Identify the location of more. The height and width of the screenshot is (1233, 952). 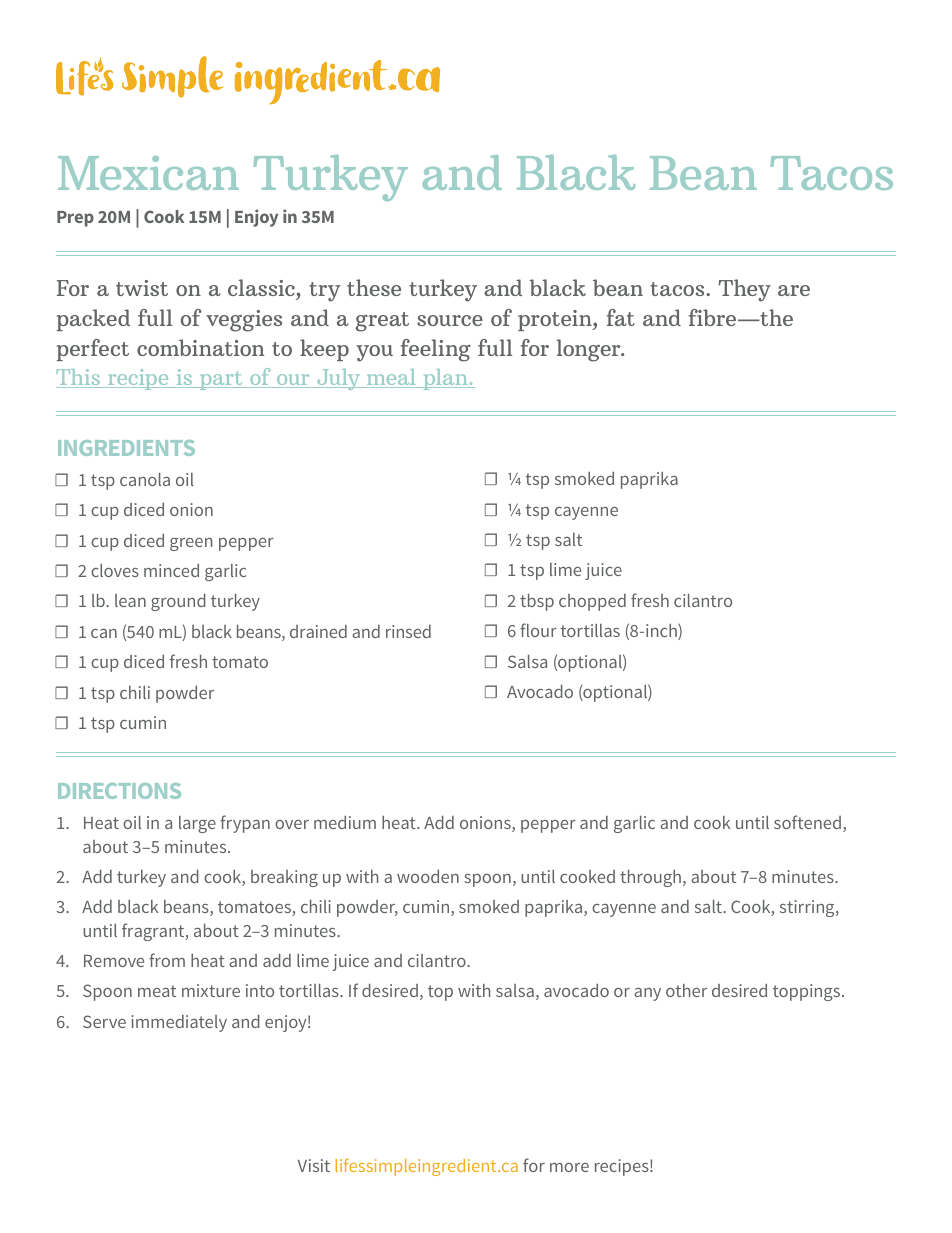
(569, 1167).
